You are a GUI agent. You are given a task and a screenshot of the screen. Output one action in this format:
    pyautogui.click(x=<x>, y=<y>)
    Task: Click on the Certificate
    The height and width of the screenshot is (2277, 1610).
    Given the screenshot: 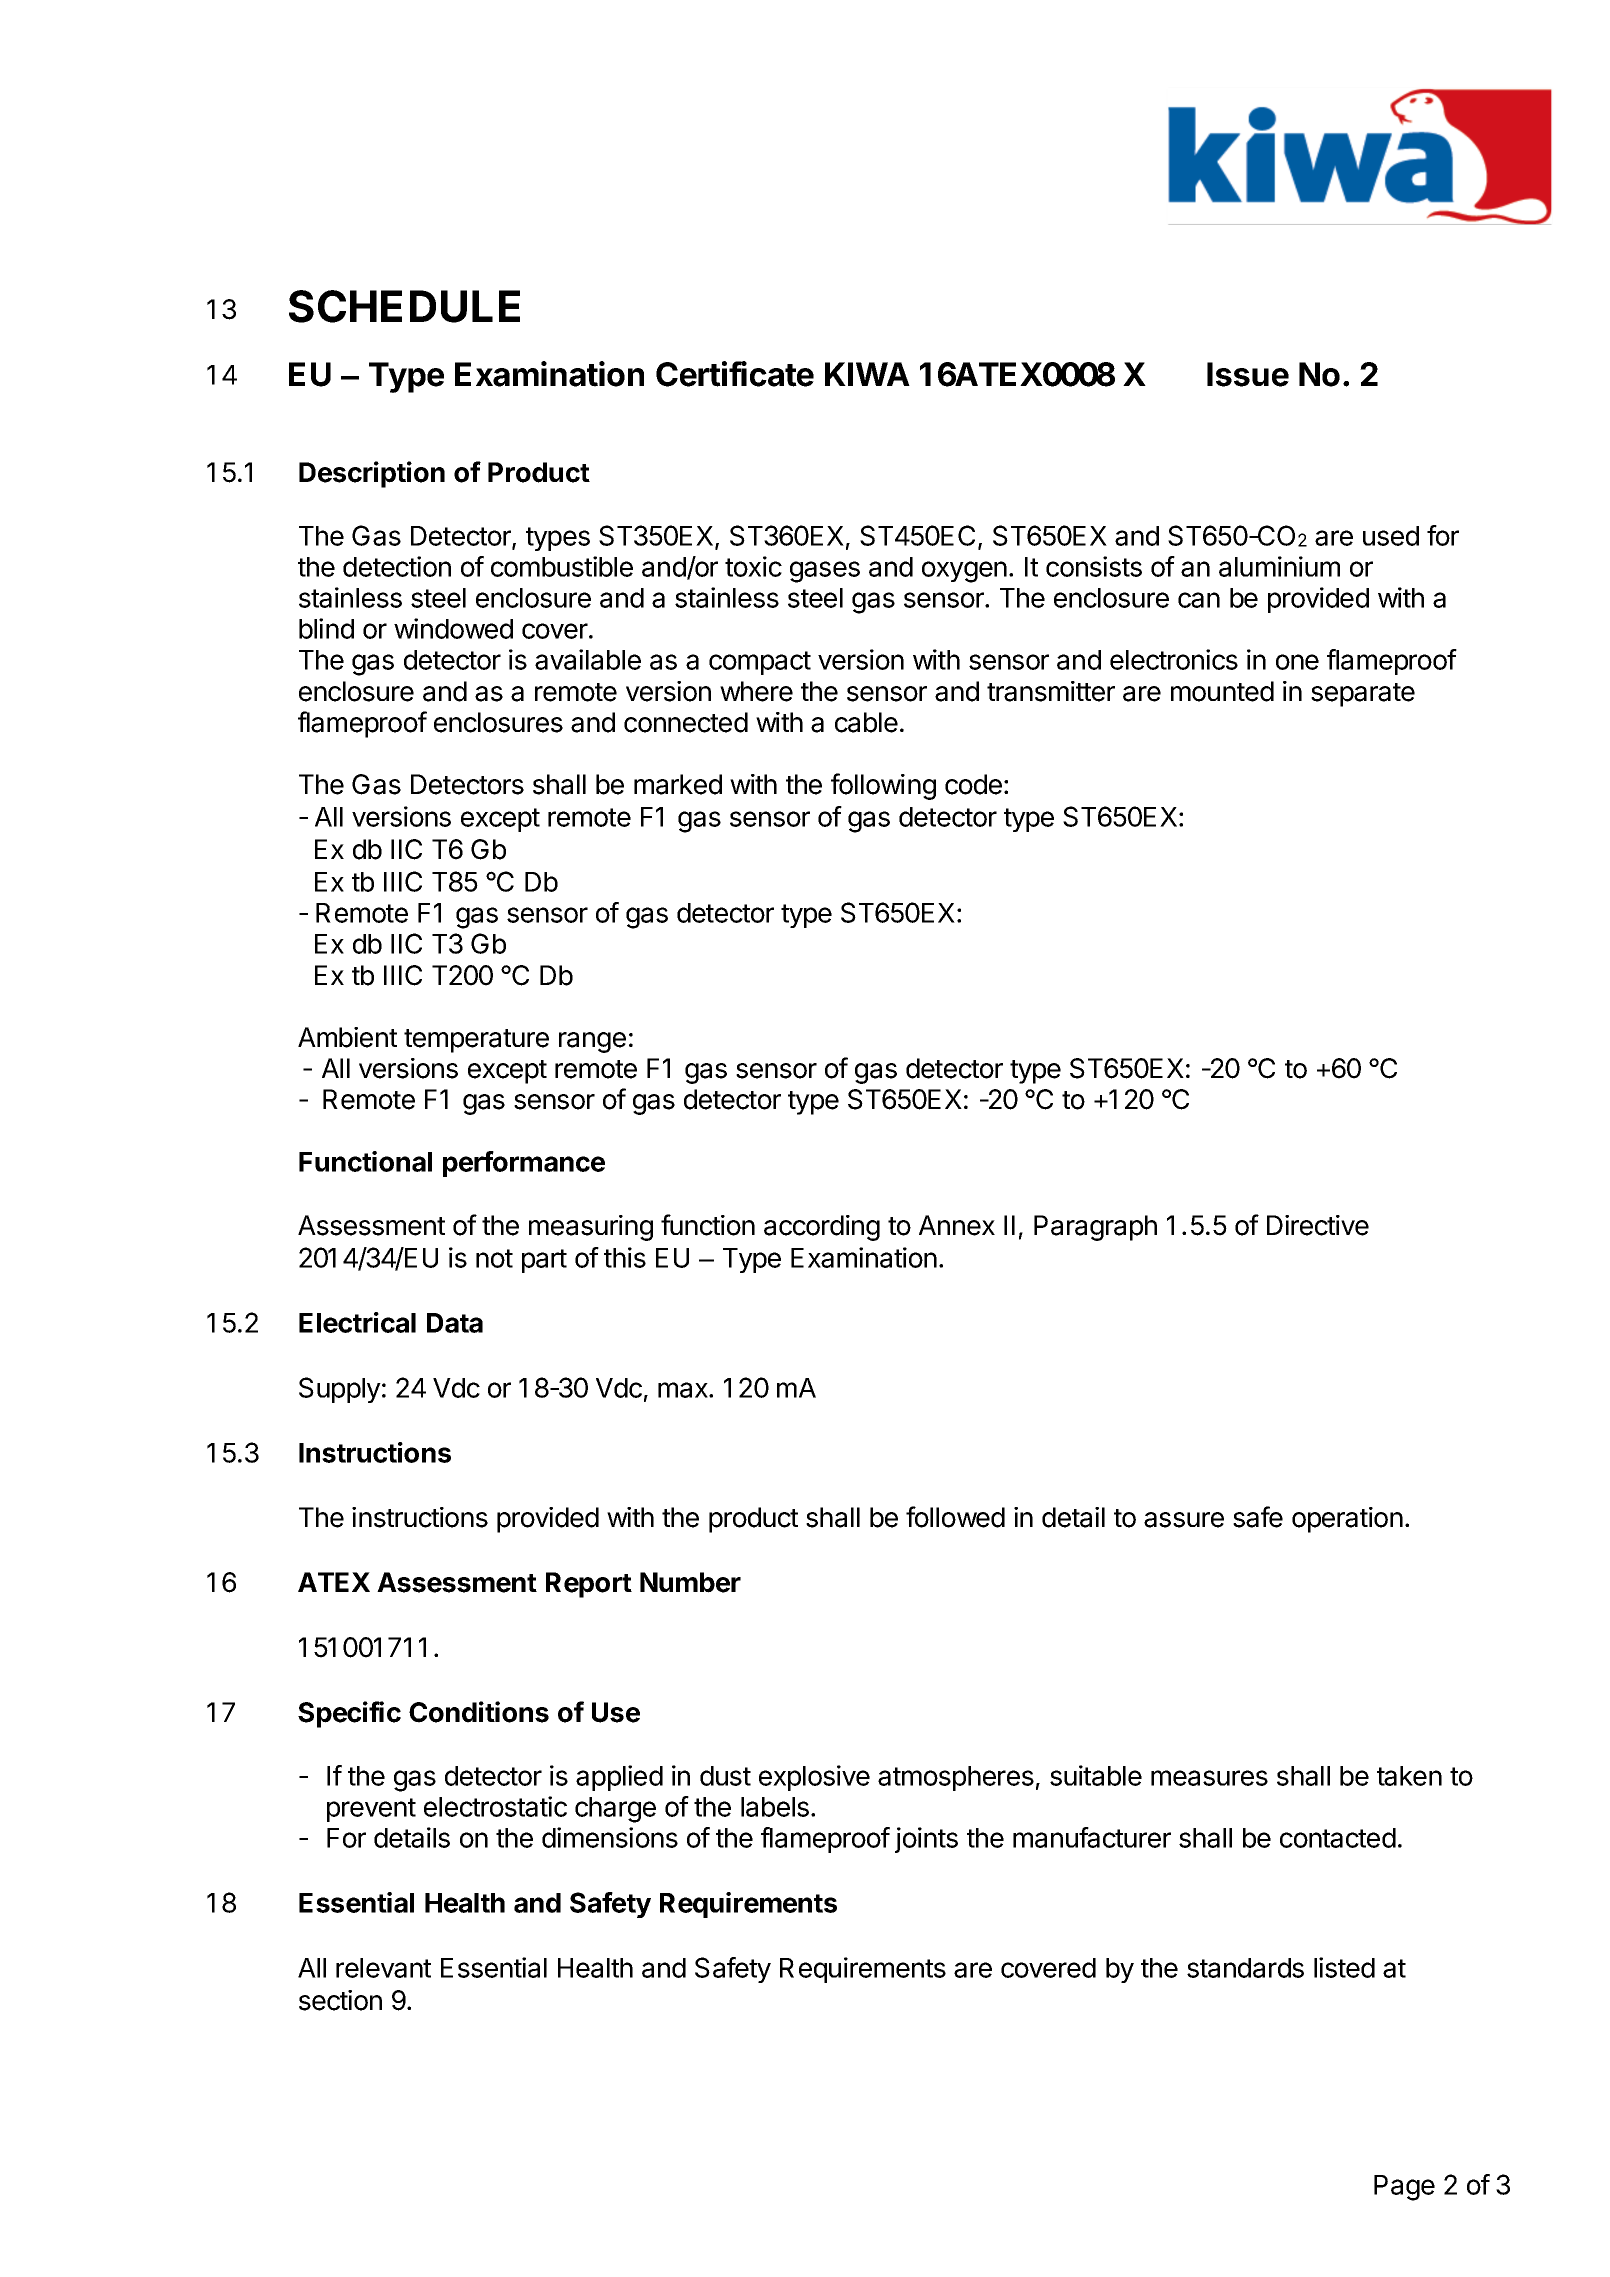 What is the action you would take?
    pyautogui.click(x=735, y=374)
